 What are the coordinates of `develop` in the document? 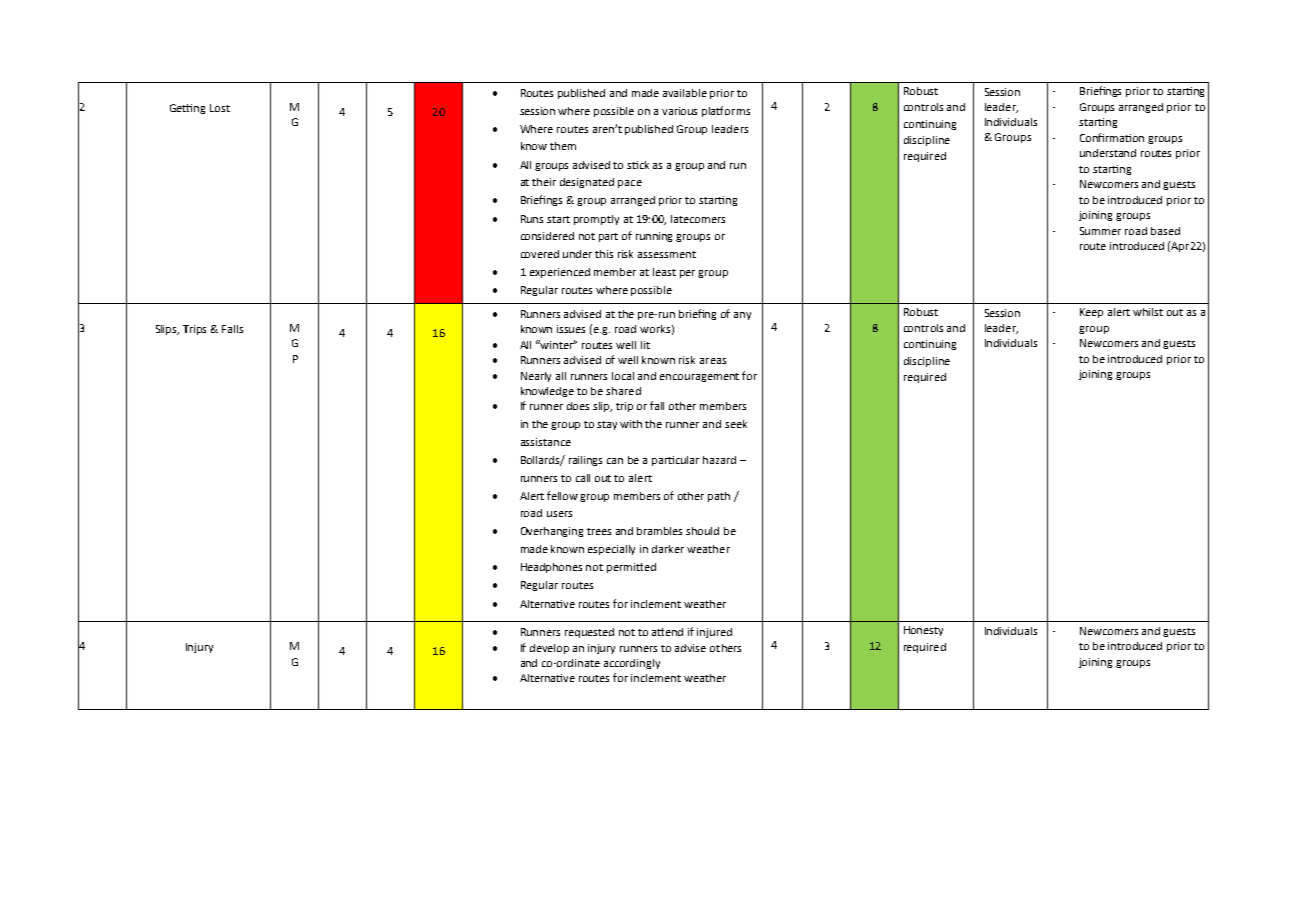 It's located at (549, 649).
